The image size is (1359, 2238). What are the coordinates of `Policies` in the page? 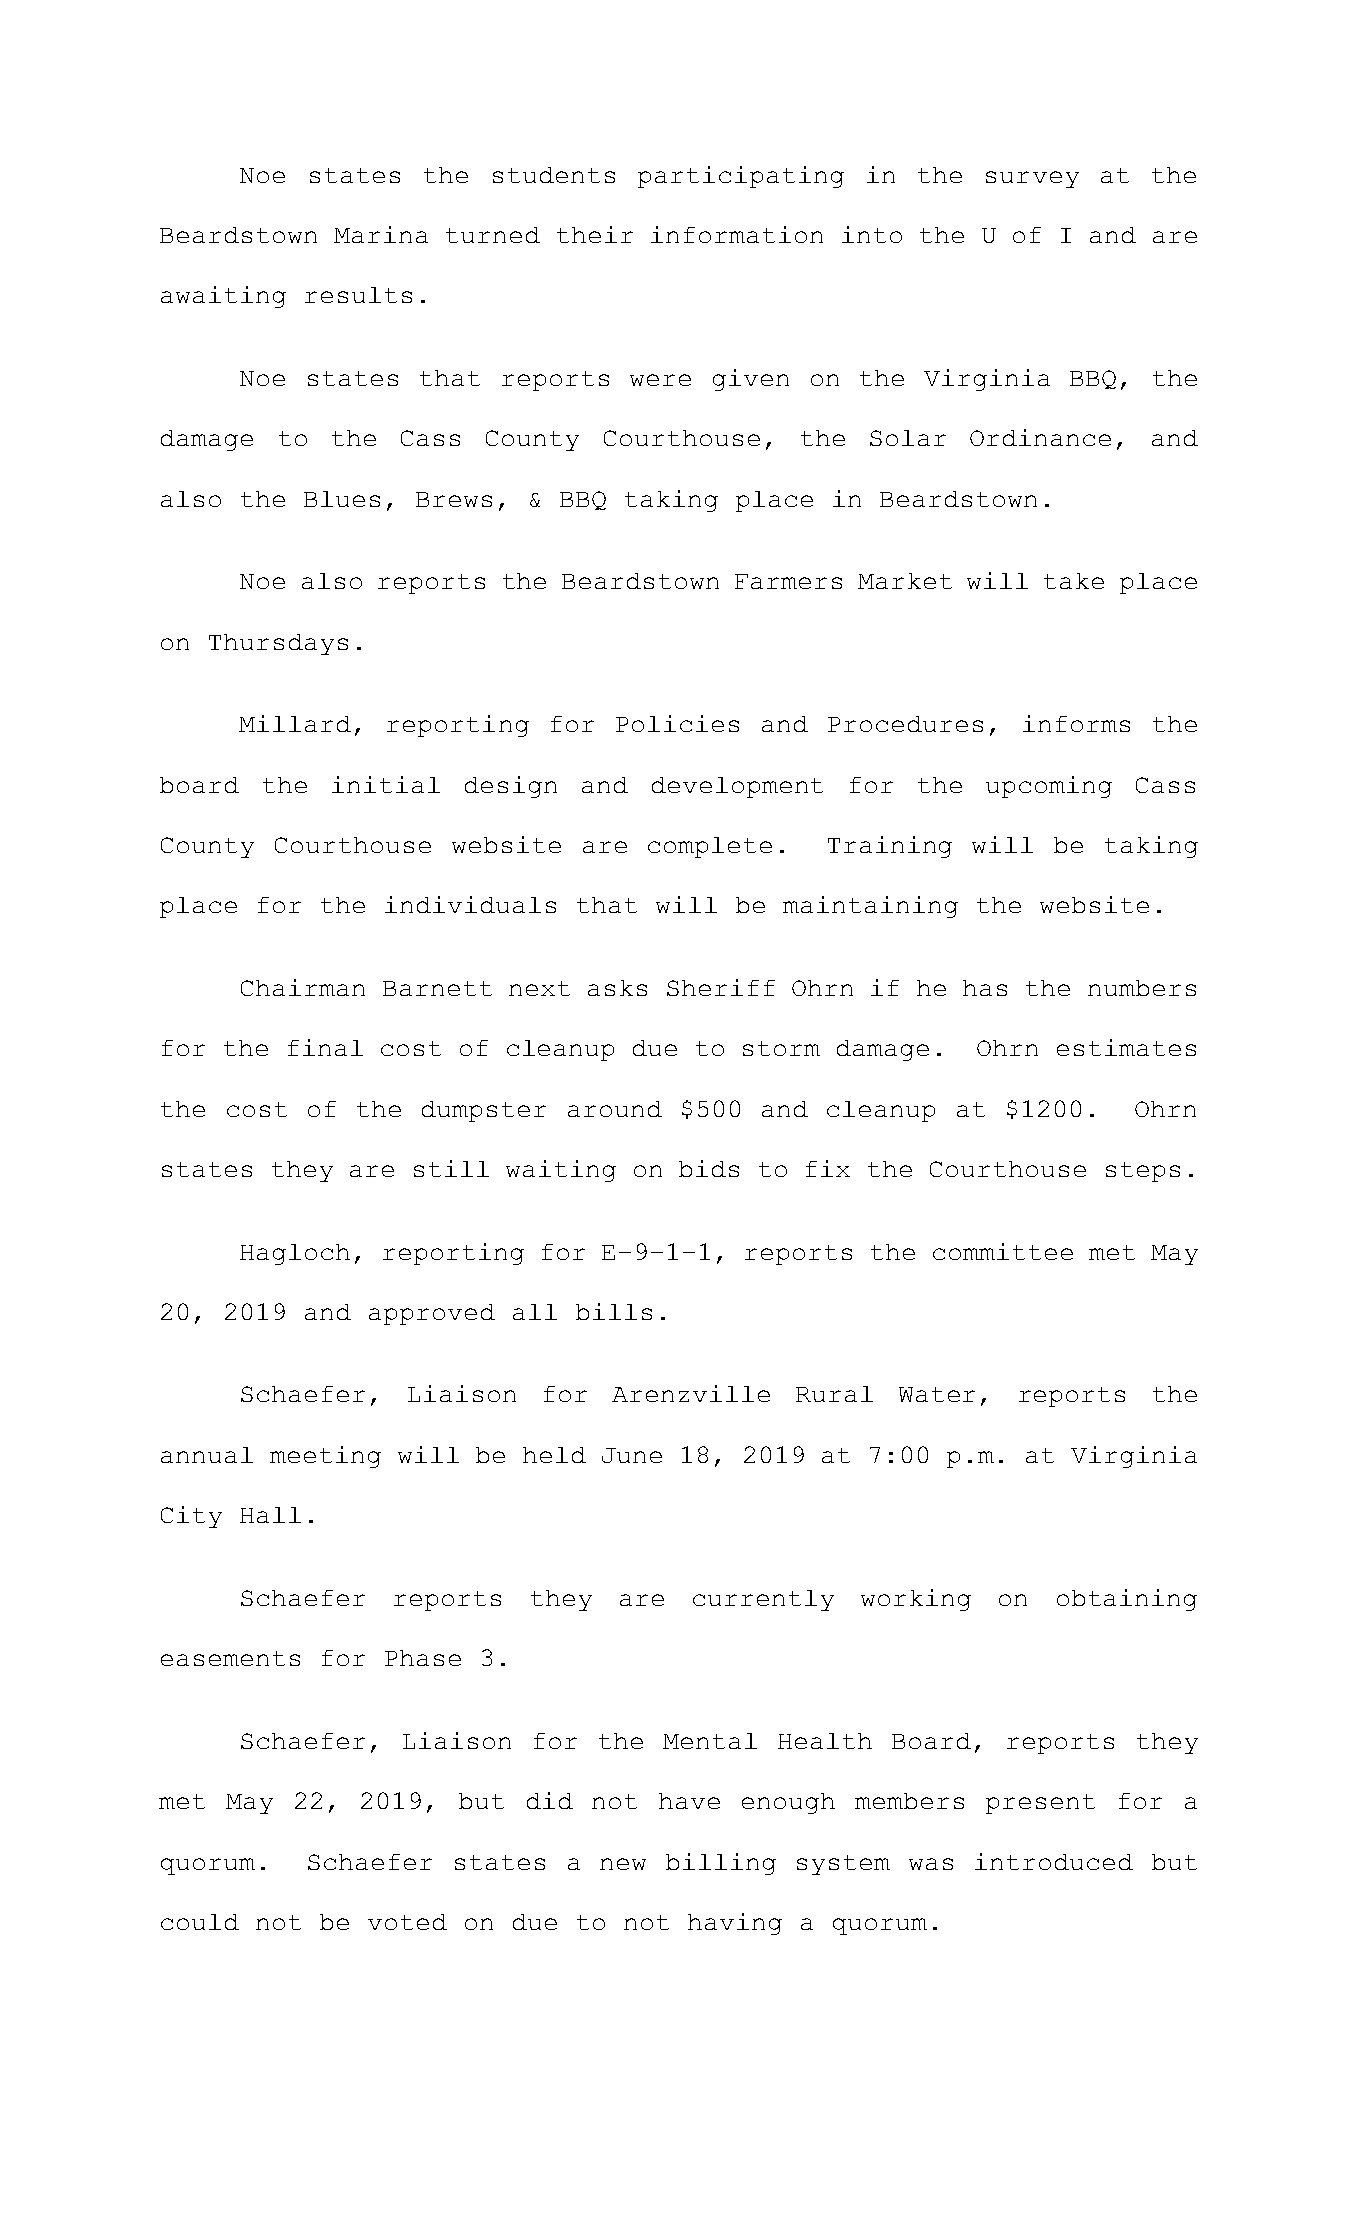 It's located at (677, 723).
